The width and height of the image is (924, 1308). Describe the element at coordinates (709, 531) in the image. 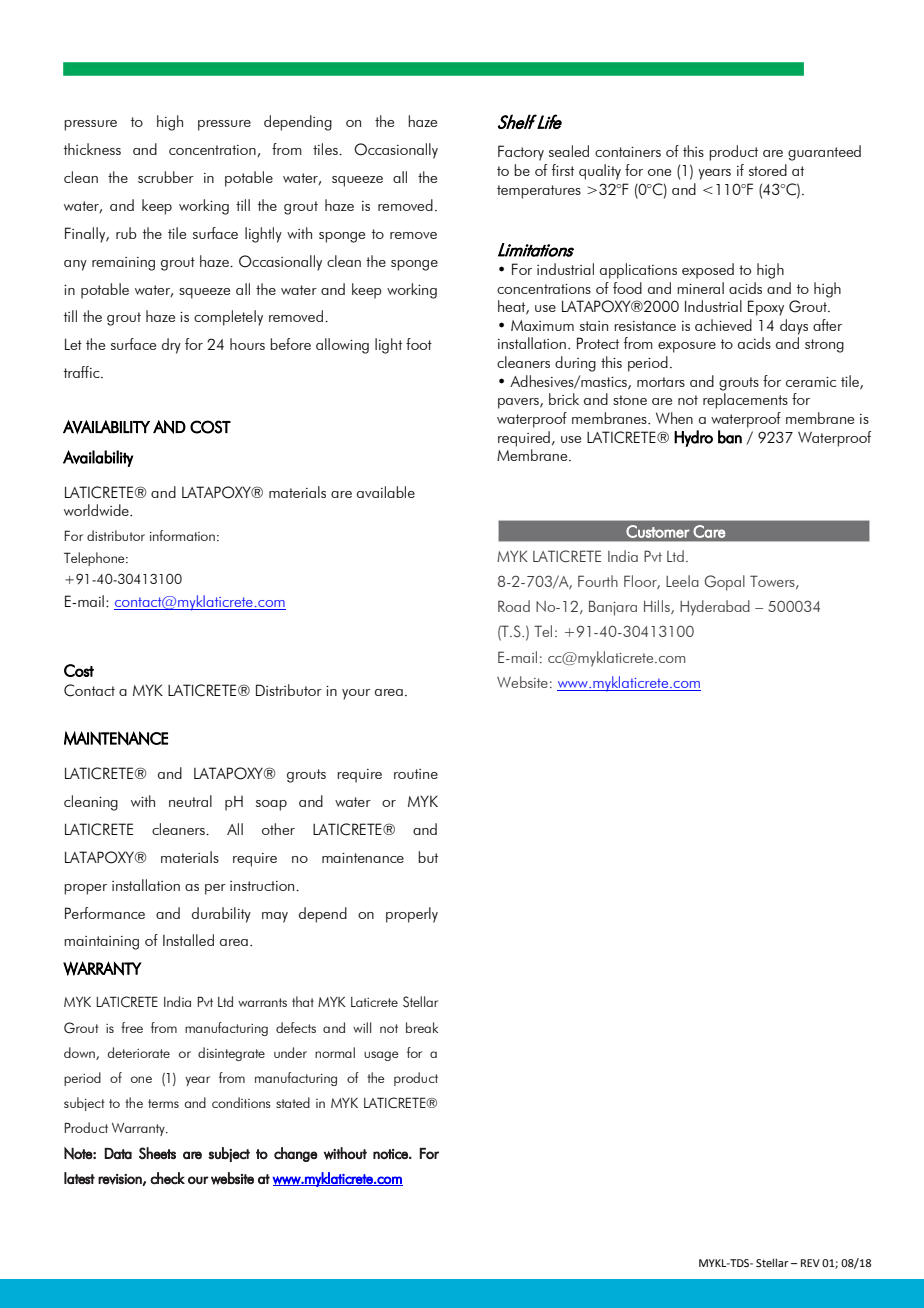

I see `Care` at that location.
